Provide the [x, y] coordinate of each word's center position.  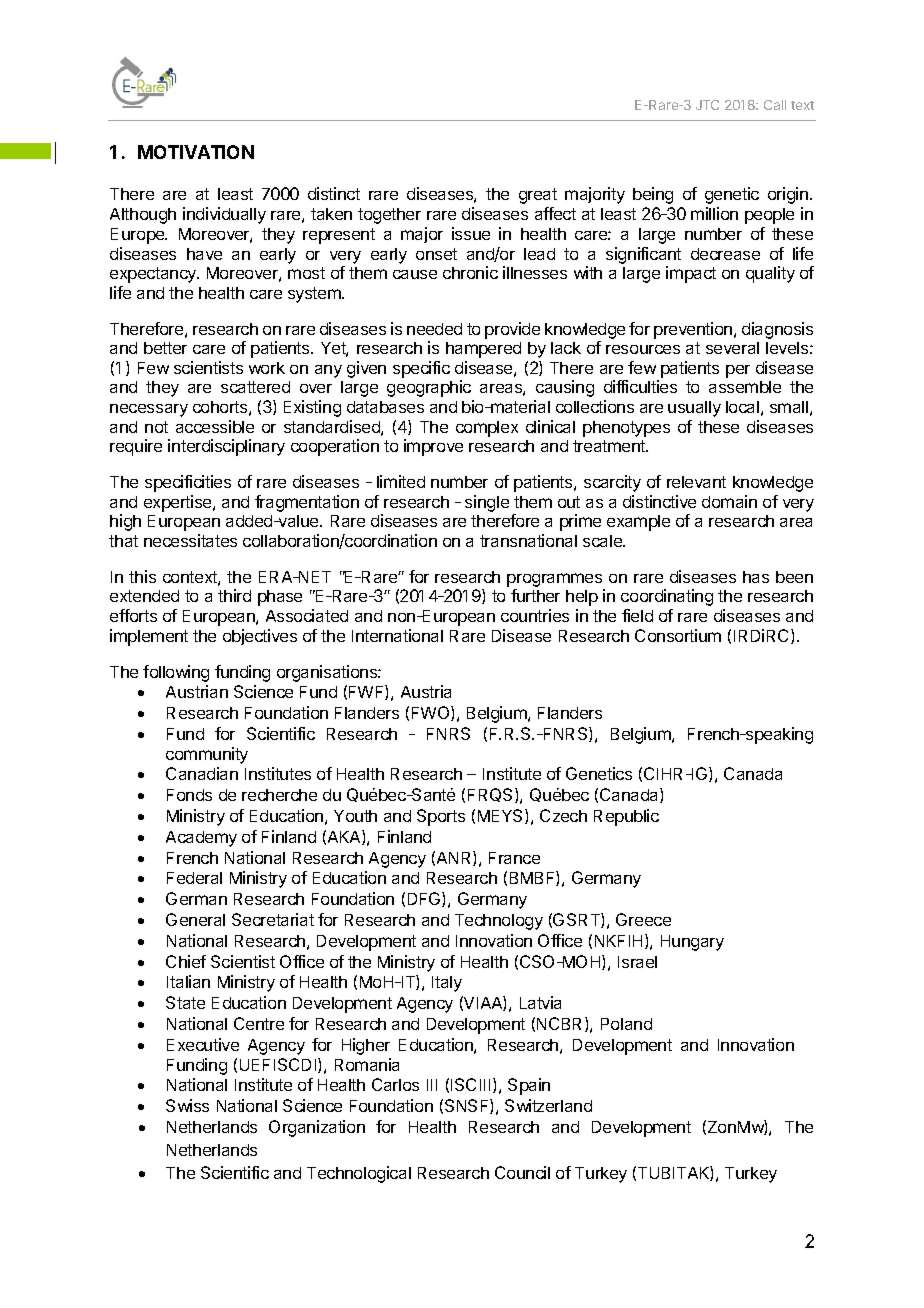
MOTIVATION [196, 152]
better [165, 348]
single [487, 503]
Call [775, 105]
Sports [441, 817]
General [195, 919]
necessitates [190, 540]
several [732, 348]
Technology [499, 922]
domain [729, 501]
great [538, 196]
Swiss [187, 1105]
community [207, 755]
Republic [626, 817]
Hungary [692, 943]
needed [434, 329]
